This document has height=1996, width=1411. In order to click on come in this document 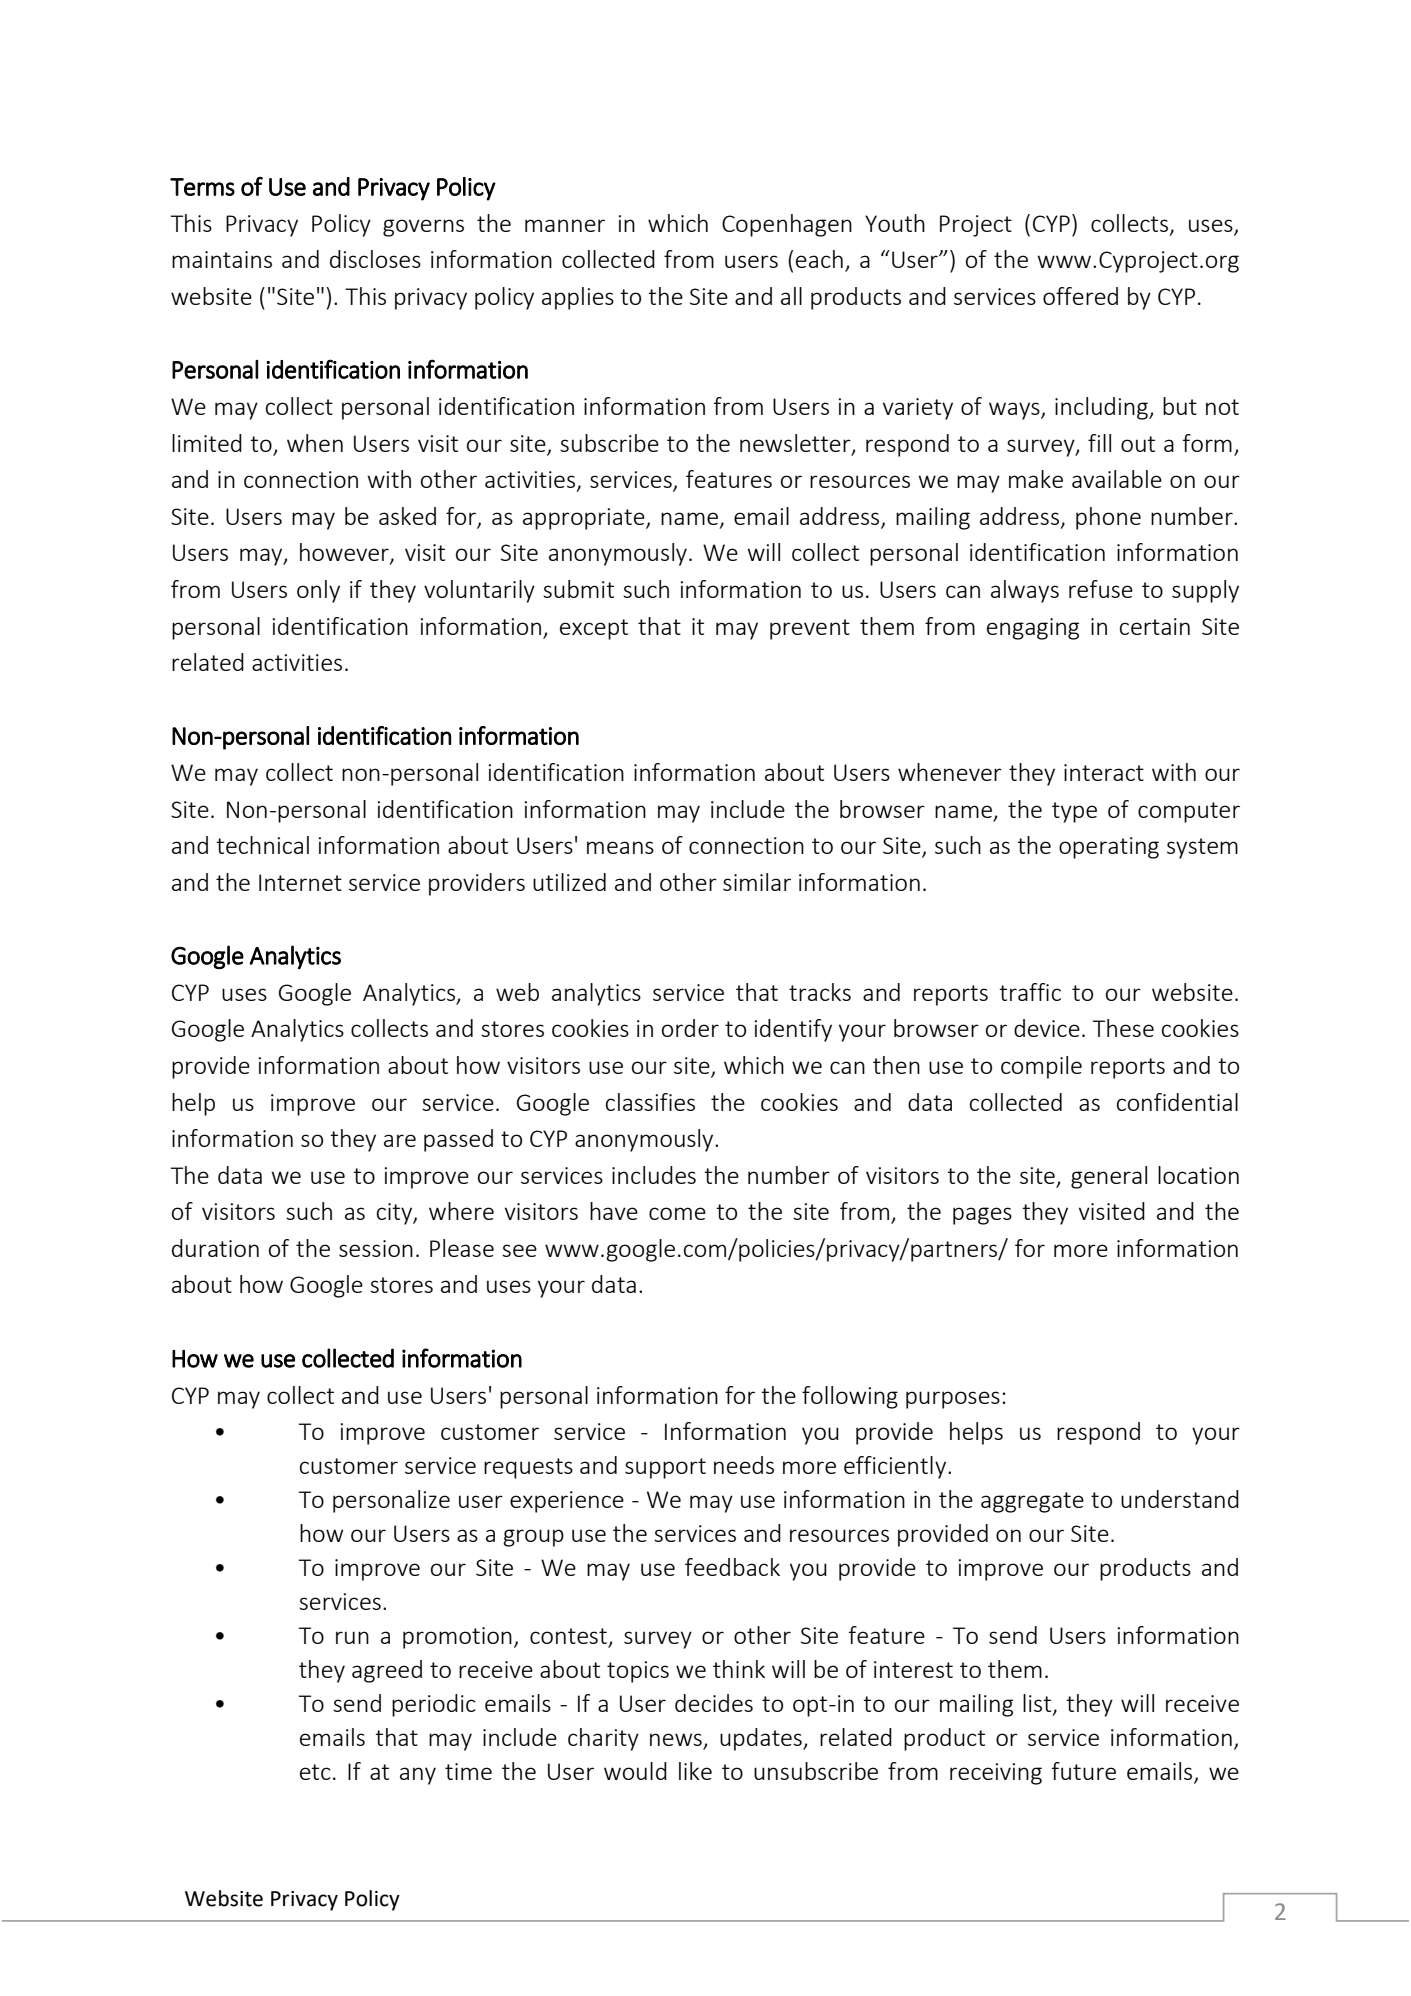, I will do `click(677, 1213)`.
